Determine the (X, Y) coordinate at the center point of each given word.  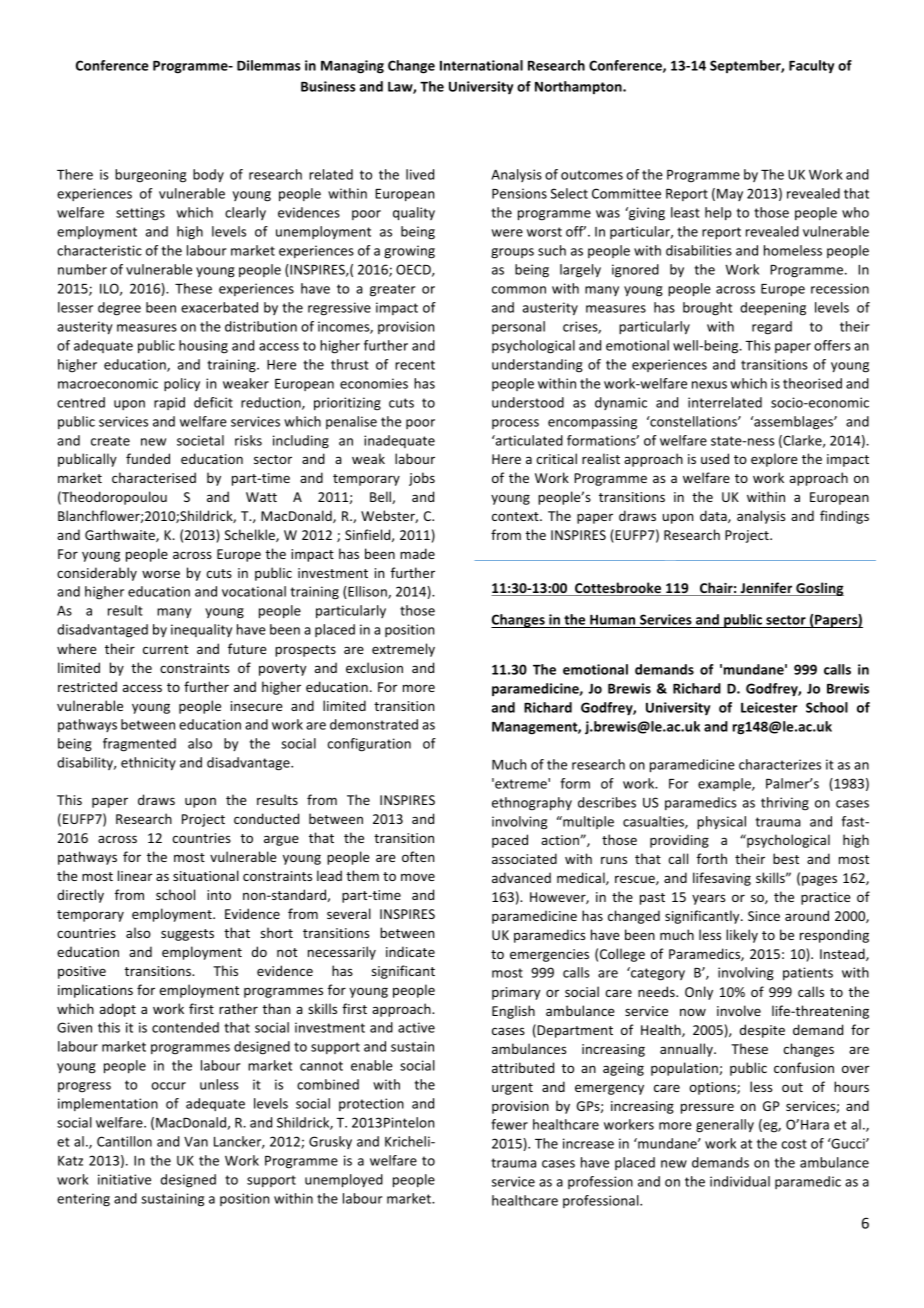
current (166, 649)
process (515, 424)
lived (420, 174)
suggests (187, 935)
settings (140, 214)
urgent (512, 1089)
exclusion (374, 667)
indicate (410, 951)
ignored (635, 271)
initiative (124, 1179)
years (708, 899)
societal (200, 440)
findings (844, 517)
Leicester (769, 707)
